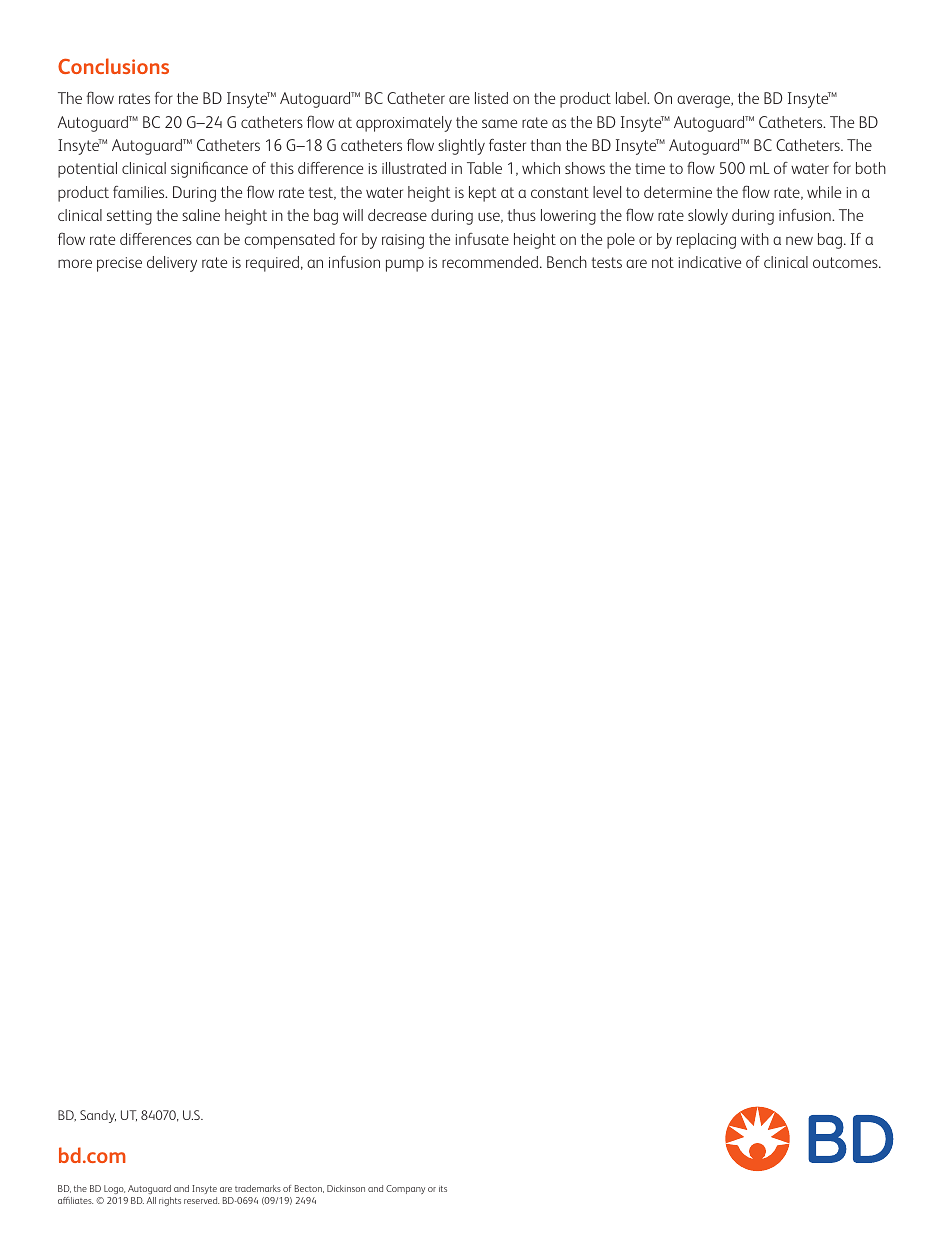 The image size is (952, 1233). What do you see at coordinates (98, 1116) in the image?
I see `Sandy` at bounding box center [98, 1116].
